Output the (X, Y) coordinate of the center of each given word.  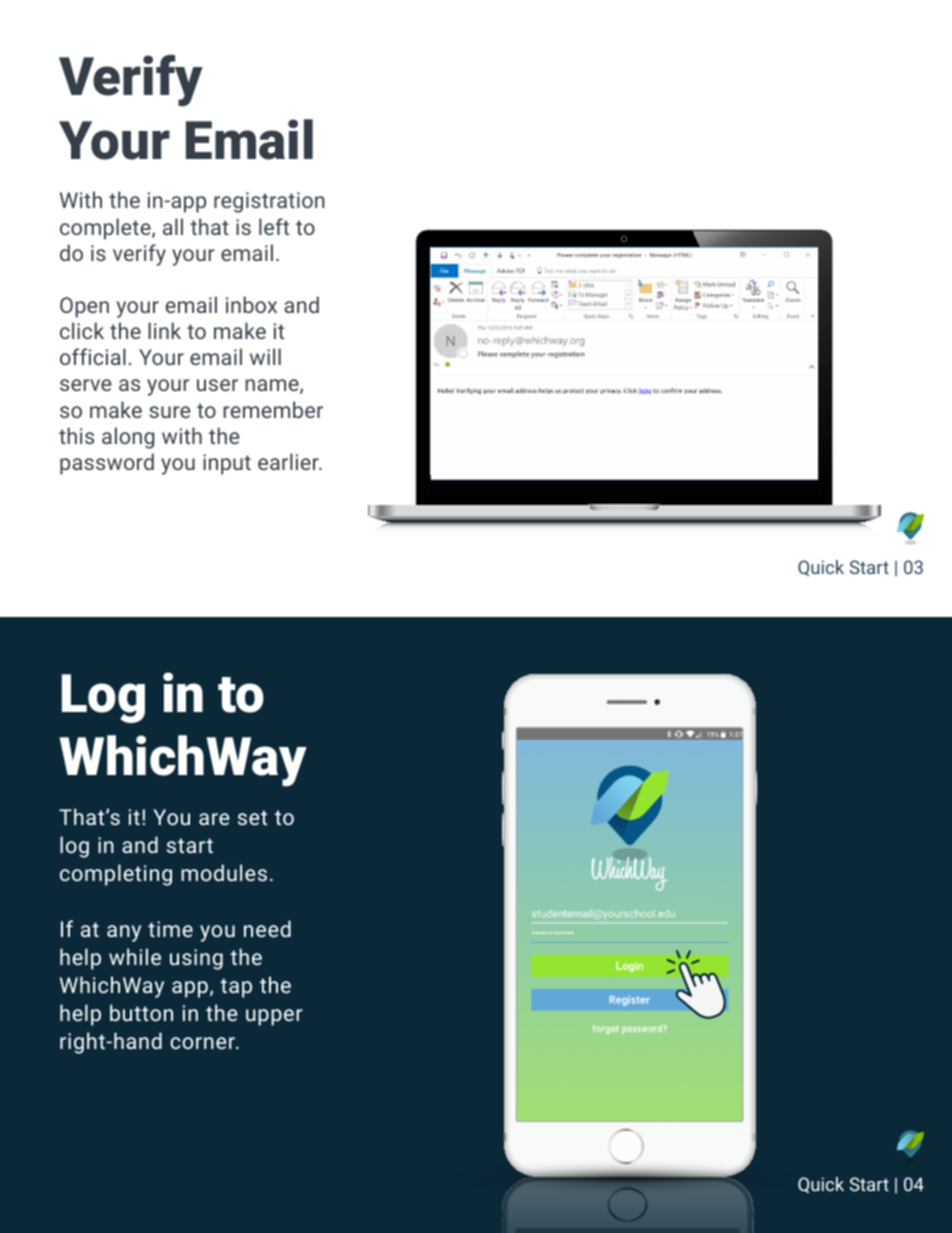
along (128, 438)
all (173, 226)
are (214, 819)
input (227, 464)
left (274, 226)
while (135, 956)
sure (169, 412)
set (252, 817)
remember (273, 409)
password (107, 464)
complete (106, 229)
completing (116, 875)
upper (274, 1017)
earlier (289, 461)
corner (203, 1043)
